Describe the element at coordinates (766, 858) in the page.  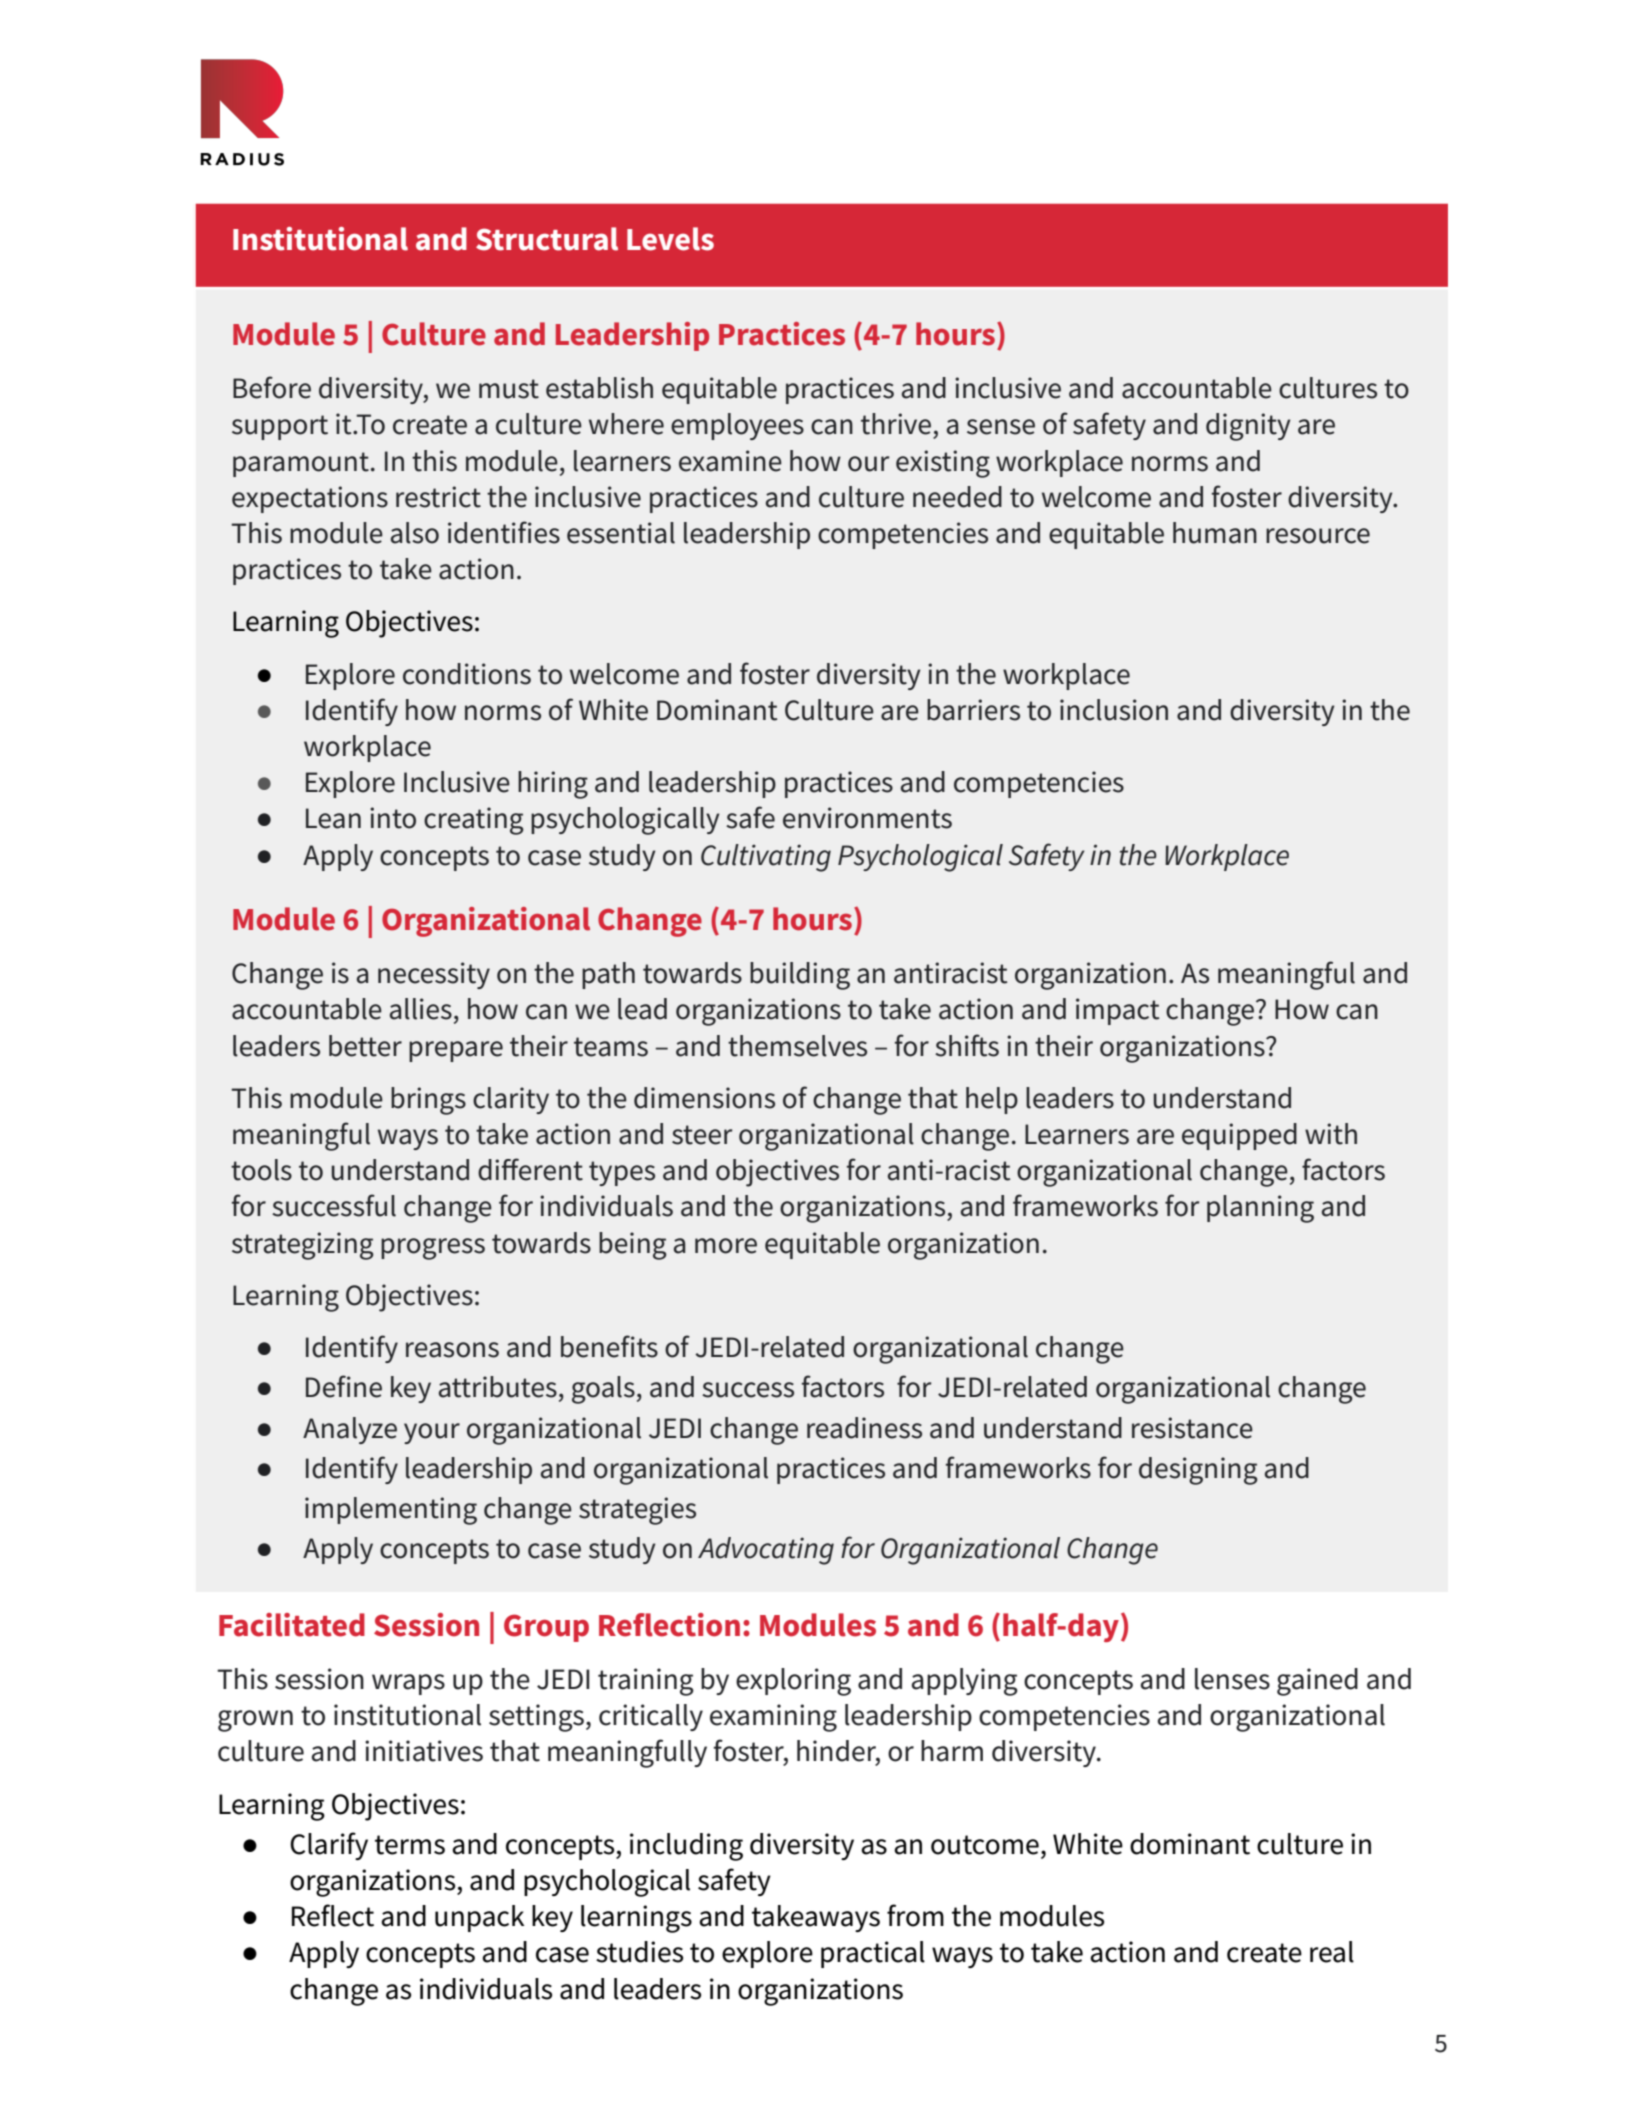
I see `Cultivating` at that location.
